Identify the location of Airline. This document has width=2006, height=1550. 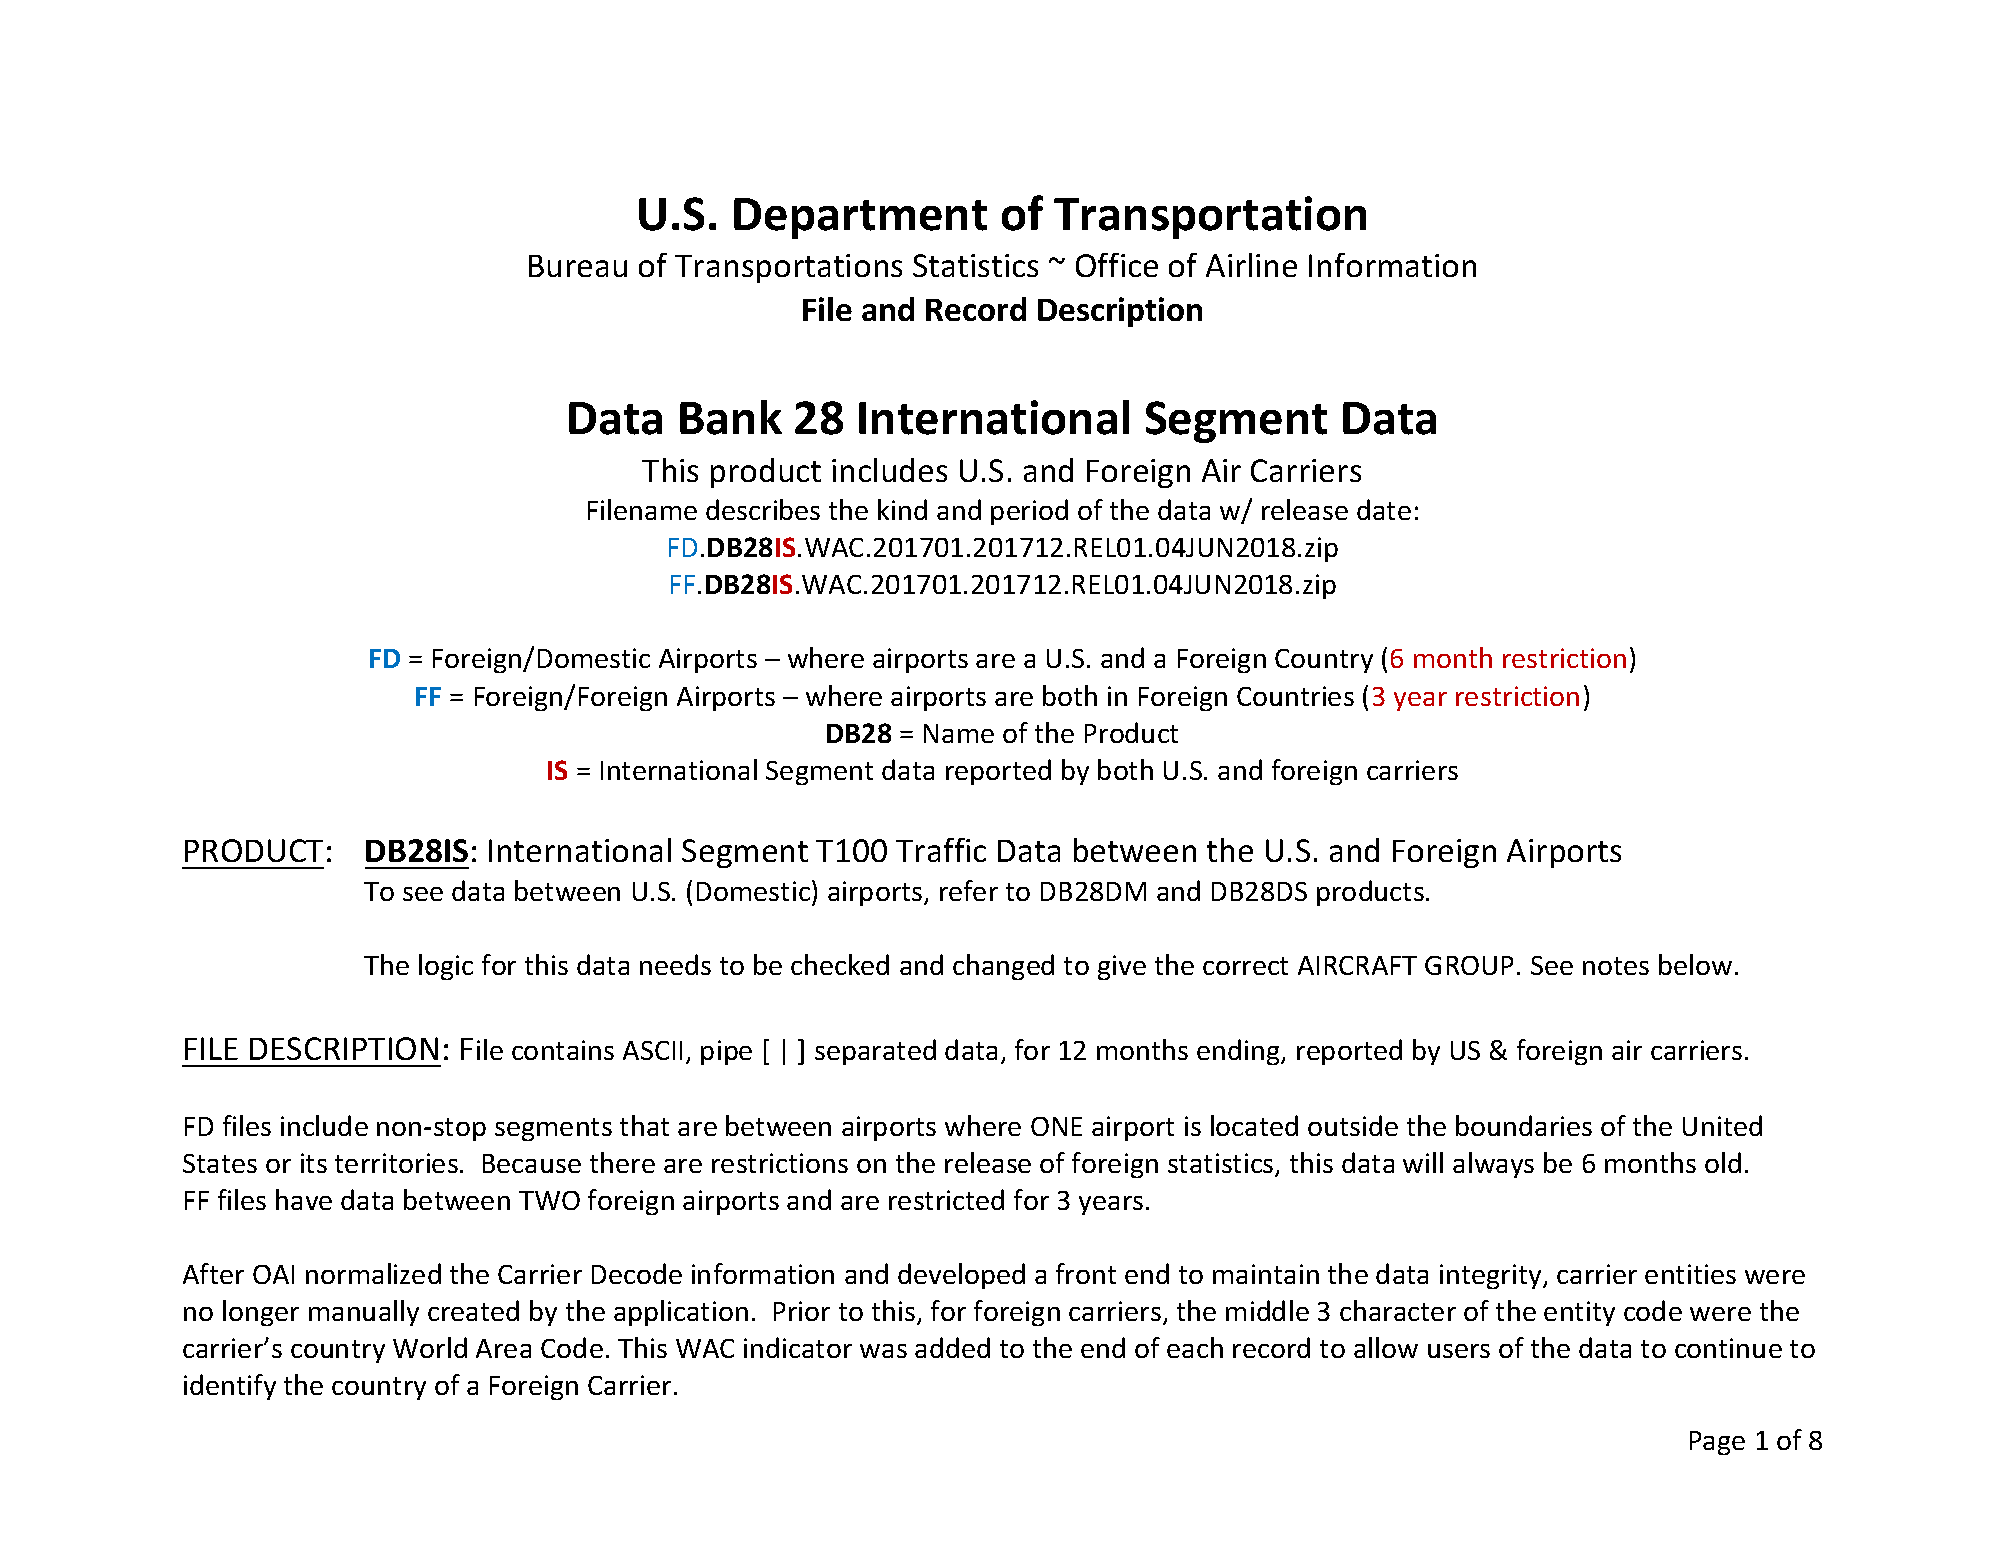
(1251, 265).
